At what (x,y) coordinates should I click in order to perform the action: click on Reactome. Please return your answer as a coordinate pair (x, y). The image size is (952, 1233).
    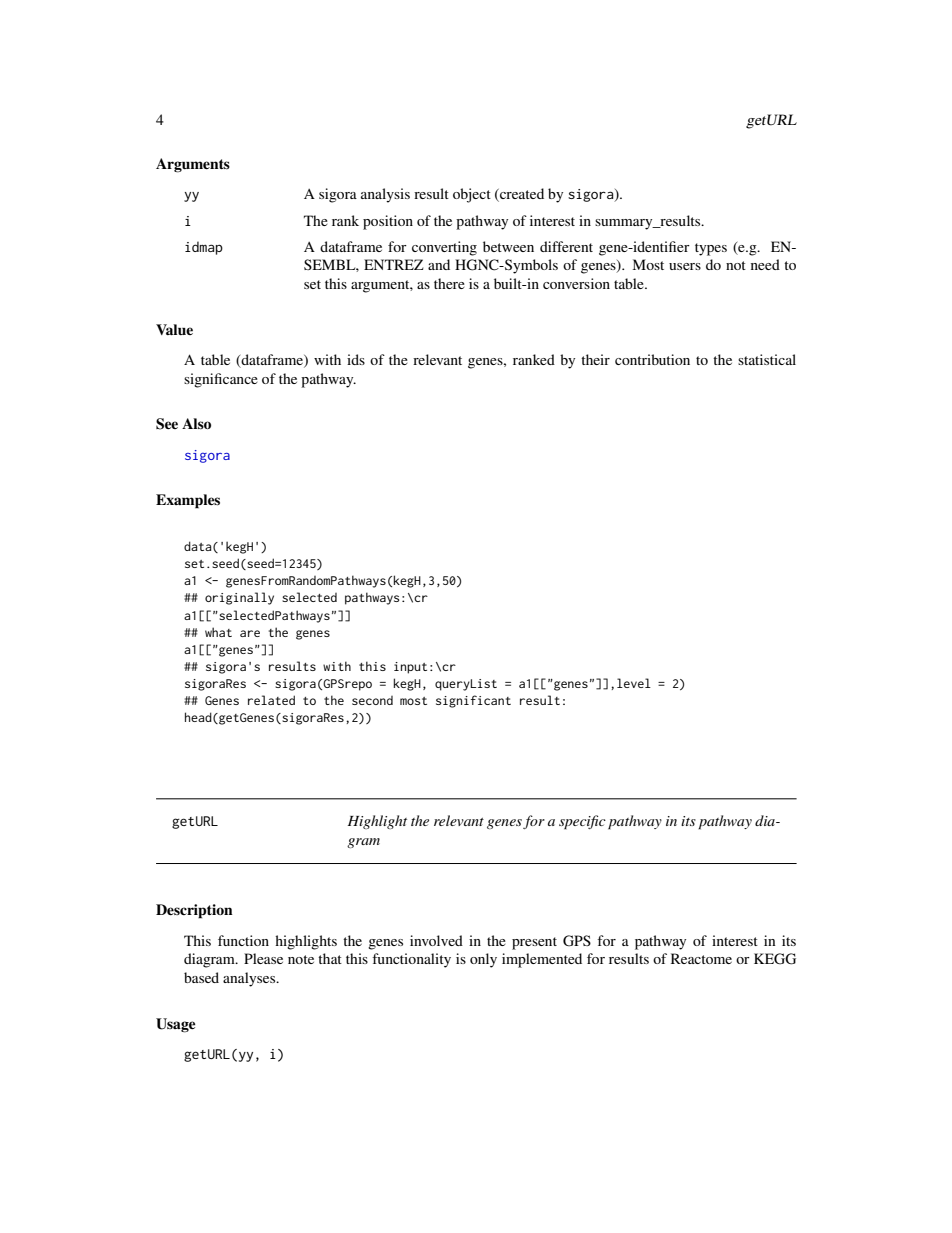
    Looking at the image, I should click on (701, 958).
